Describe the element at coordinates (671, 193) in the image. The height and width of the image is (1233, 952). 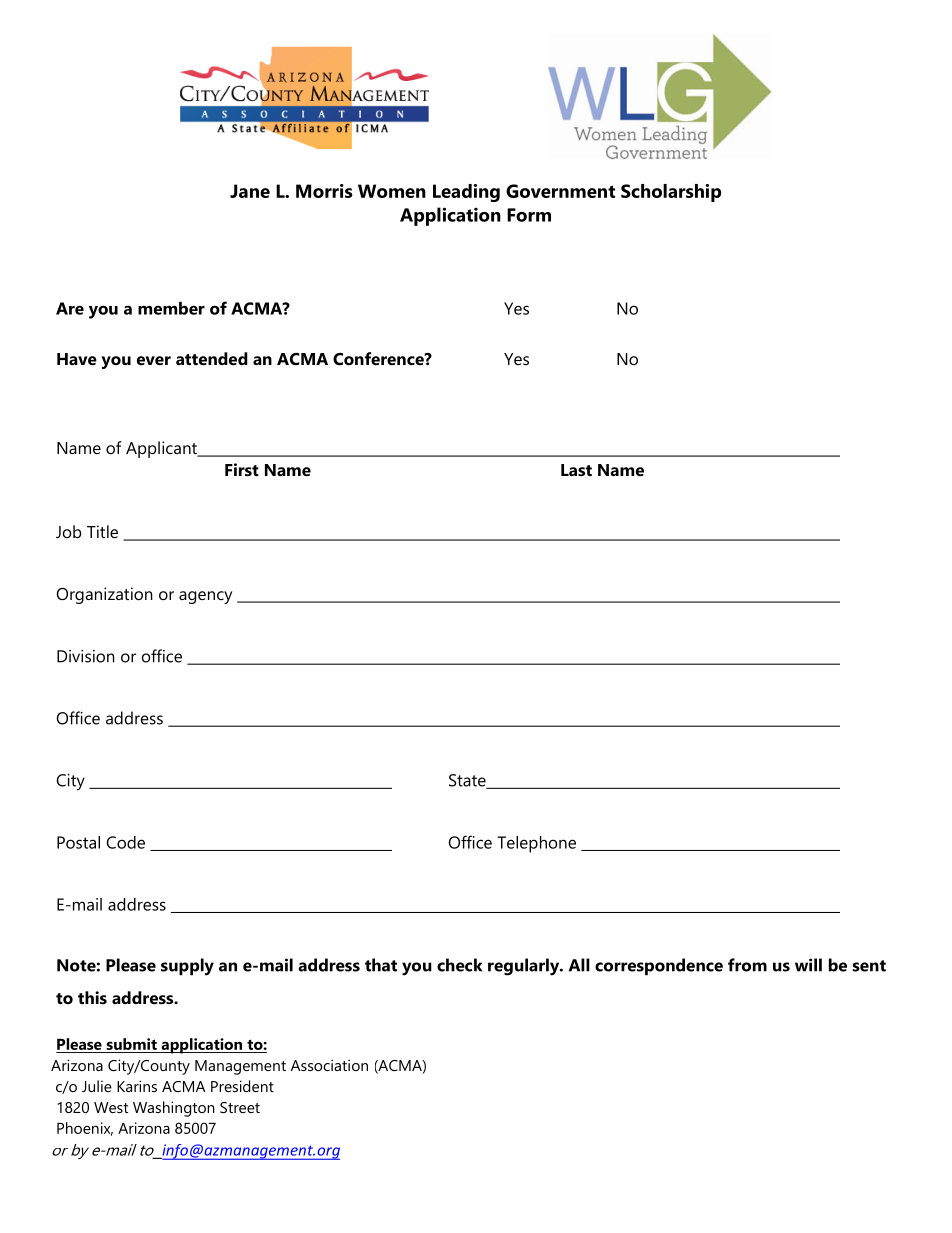
I see `Scholarship` at that location.
